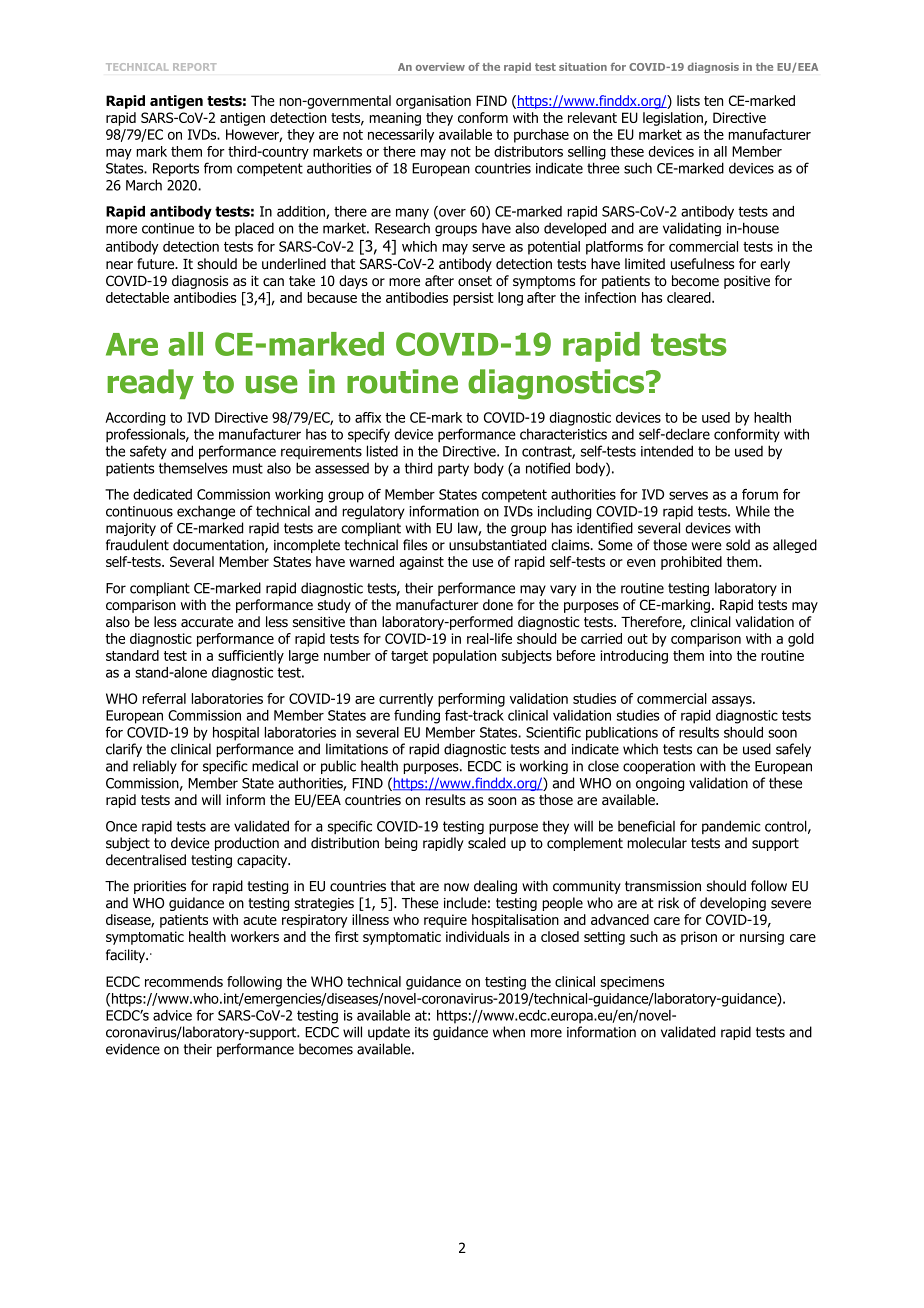 The image size is (924, 1308). I want to click on against, so click(421, 563).
